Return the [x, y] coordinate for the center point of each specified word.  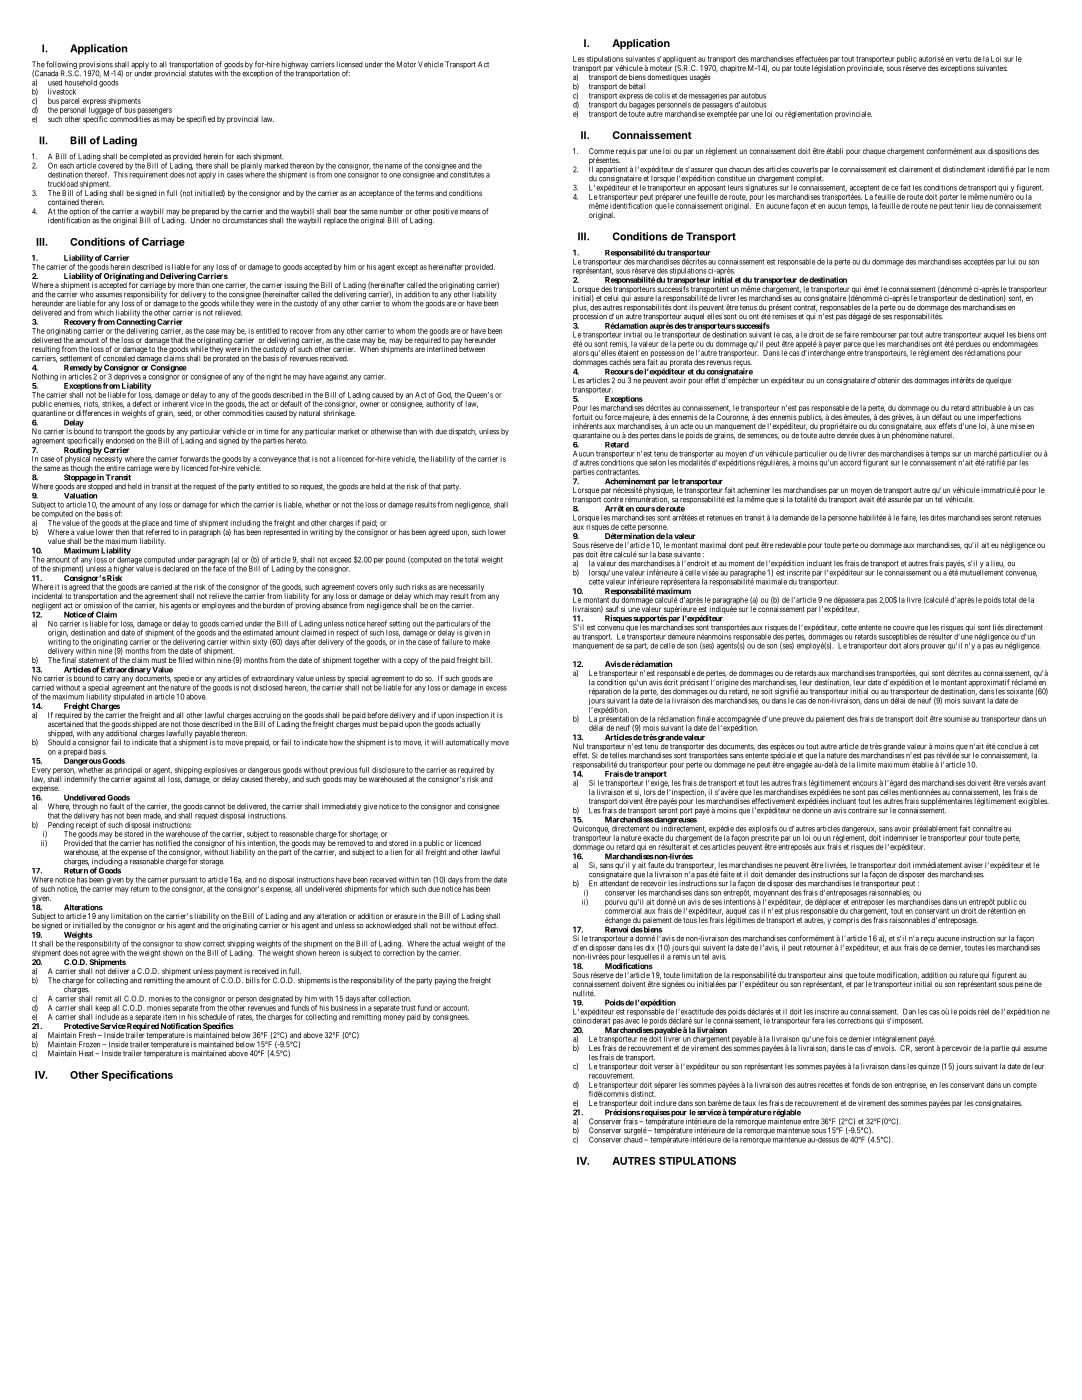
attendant [614, 882]
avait [866, 498]
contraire [862, 810]
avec [632, 1021]
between [472, 348]
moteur [661, 68]
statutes [201, 74]
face [219, 568]
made [152, 816]
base [665, 554]
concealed [119, 358]
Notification [181, 1026]
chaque [874, 152]
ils [693, 307]
